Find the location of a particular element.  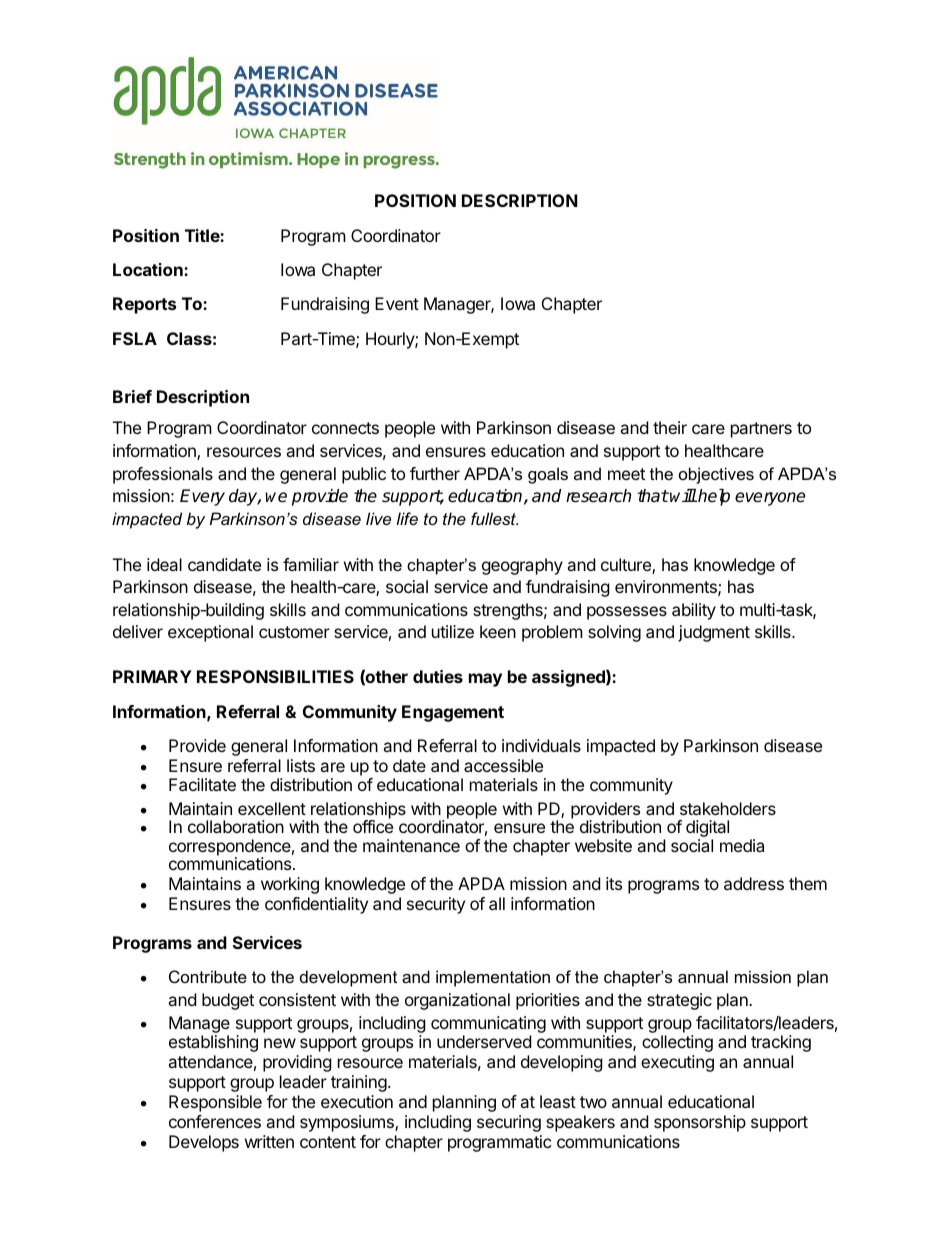

geography is located at coordinates (522, 566).
